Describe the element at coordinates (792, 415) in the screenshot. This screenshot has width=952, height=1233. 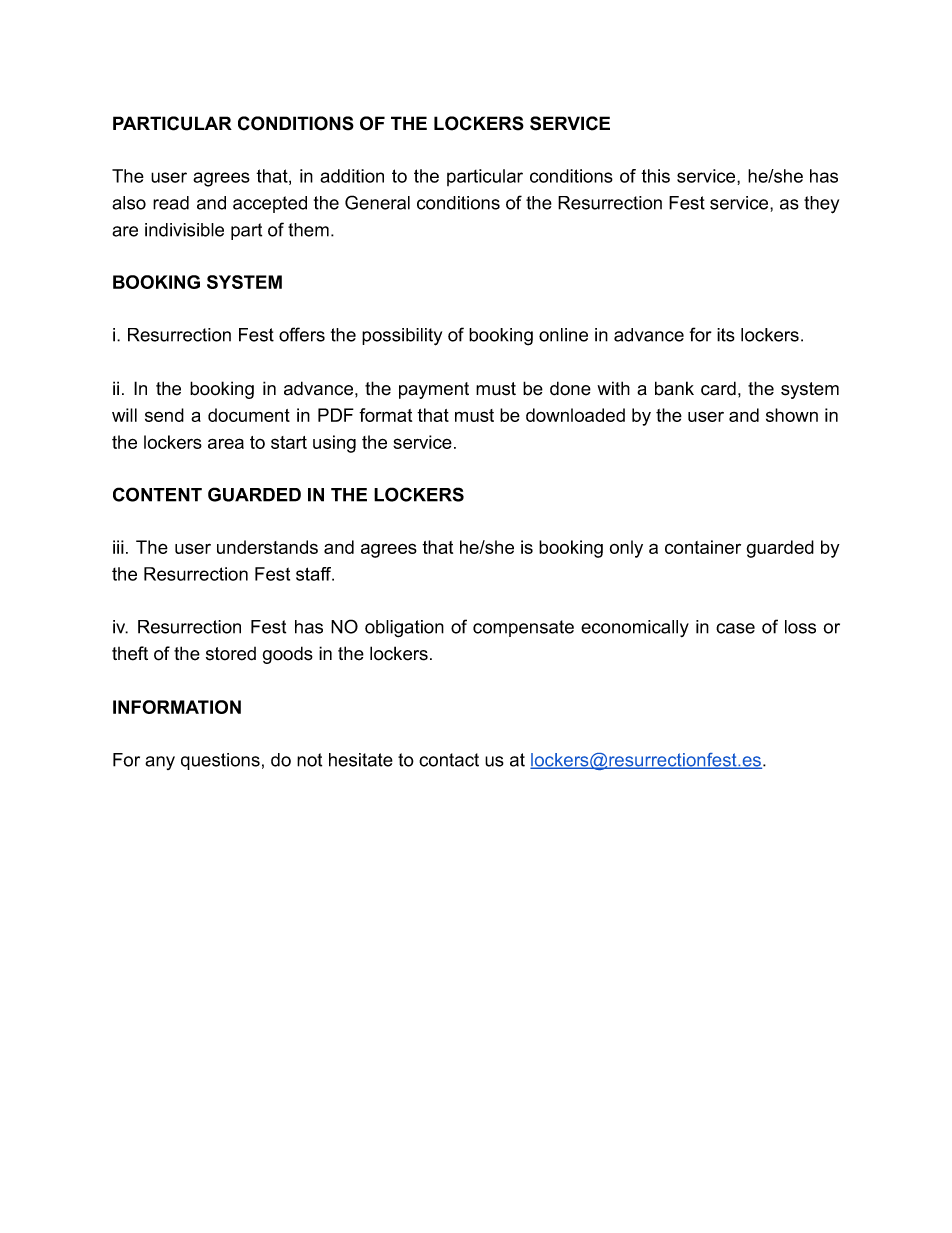
I see `shown` at that location.
